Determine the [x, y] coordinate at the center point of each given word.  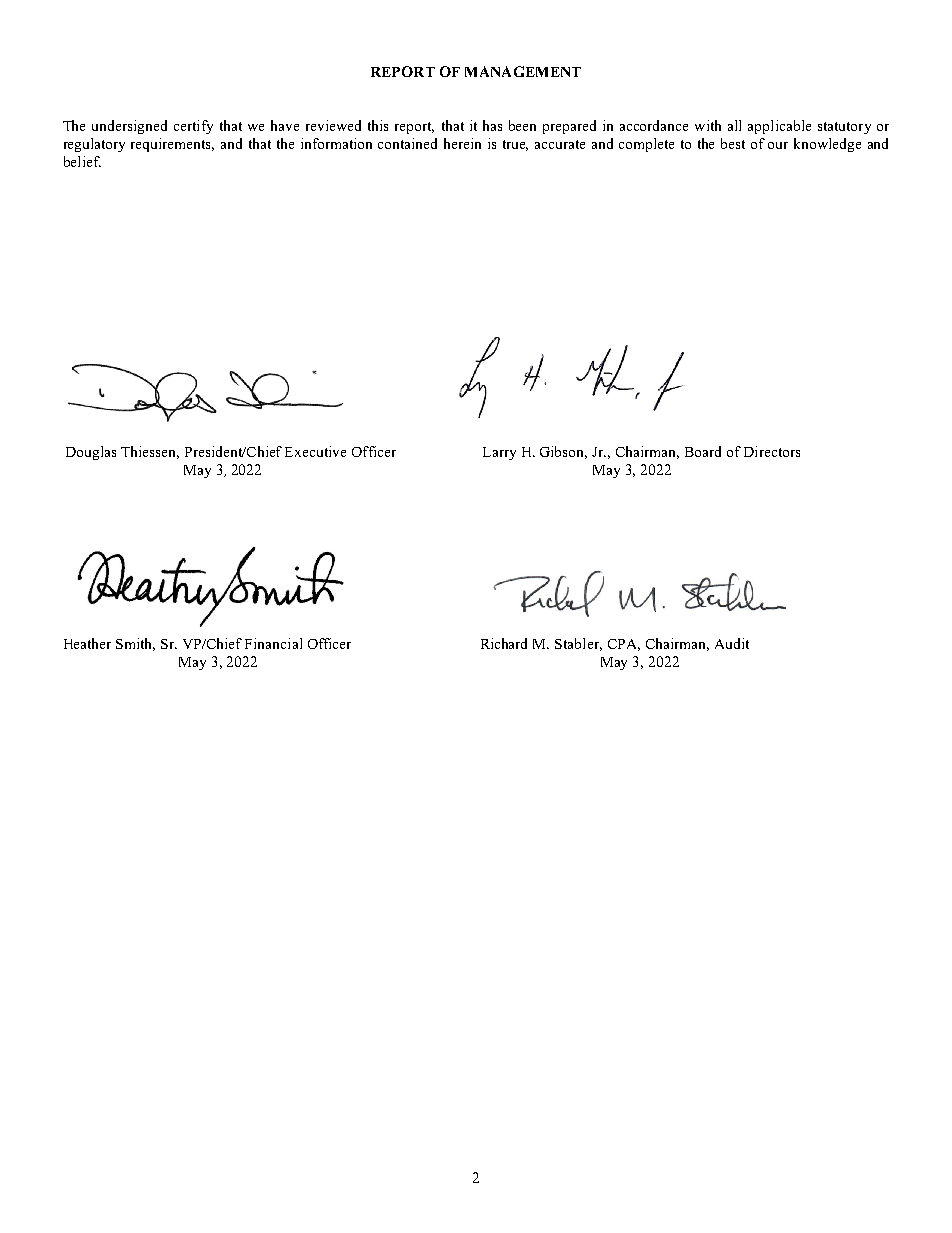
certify [193, 127]
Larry [499, 453]
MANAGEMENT [523, 71]
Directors [772, 451]
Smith [135, 644]
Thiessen [150, 452]
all [734, 125]
